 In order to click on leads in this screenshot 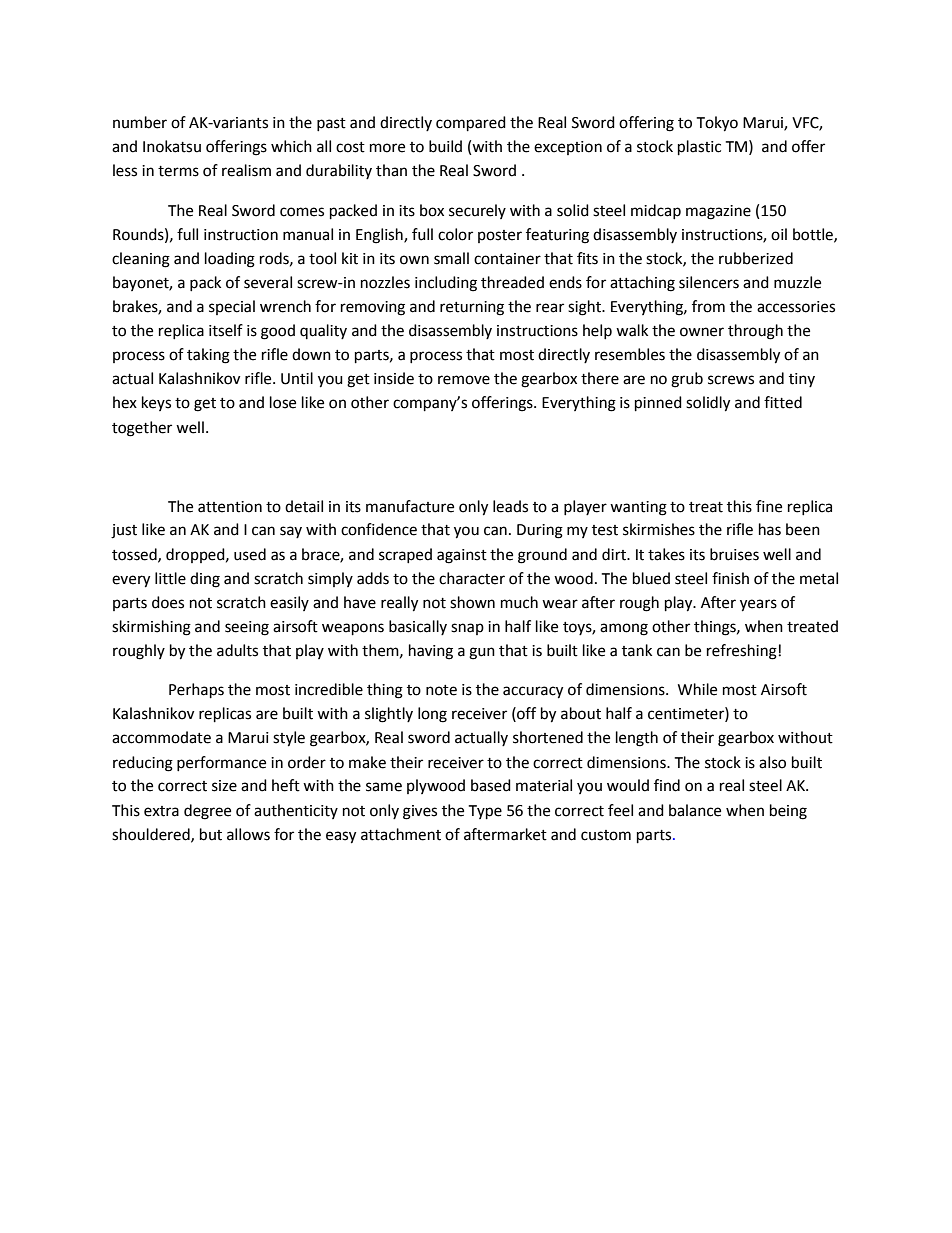, I will do `click(510, 506)`.
